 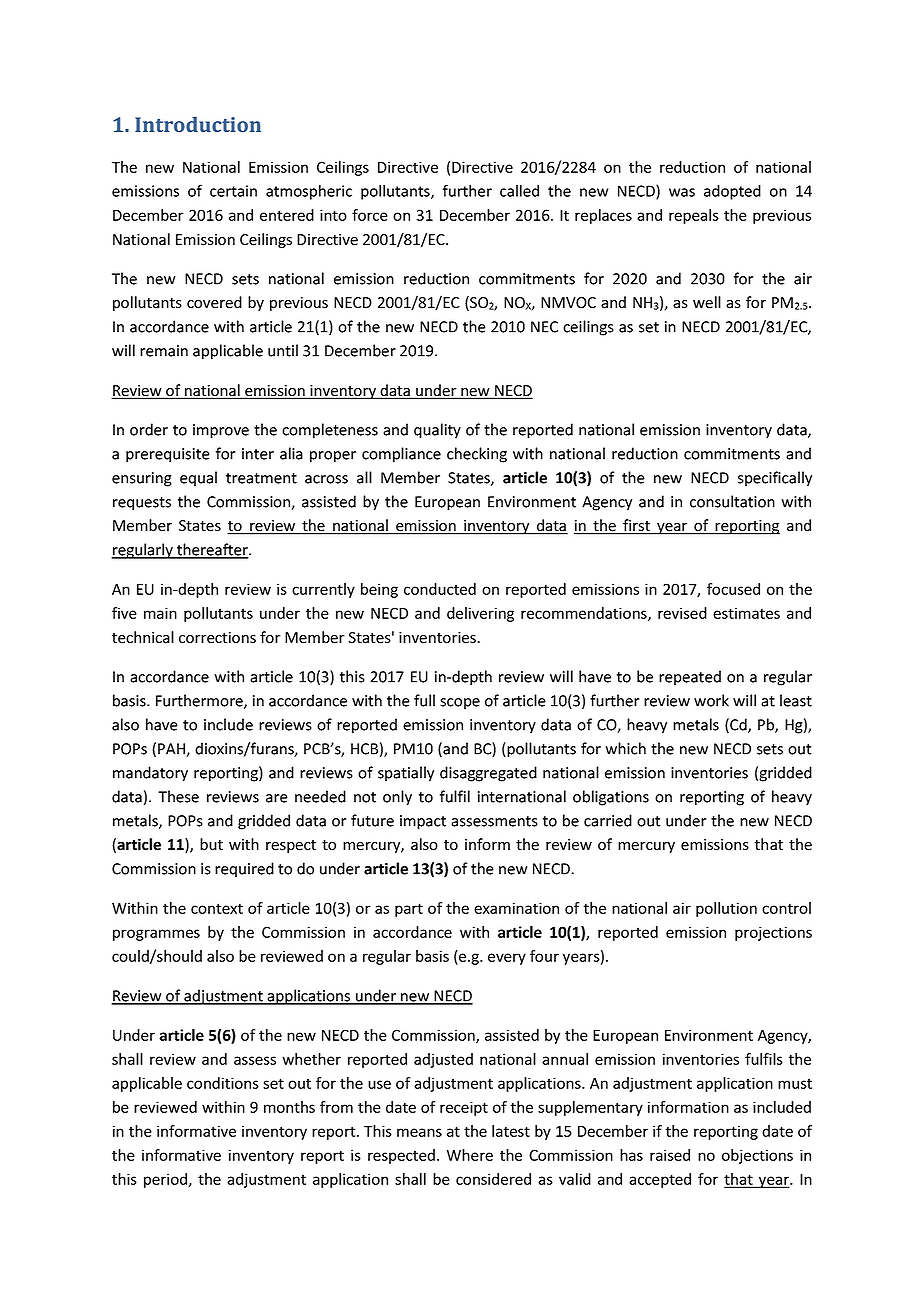 I want to click on covered, so click(x=214, y=302).
